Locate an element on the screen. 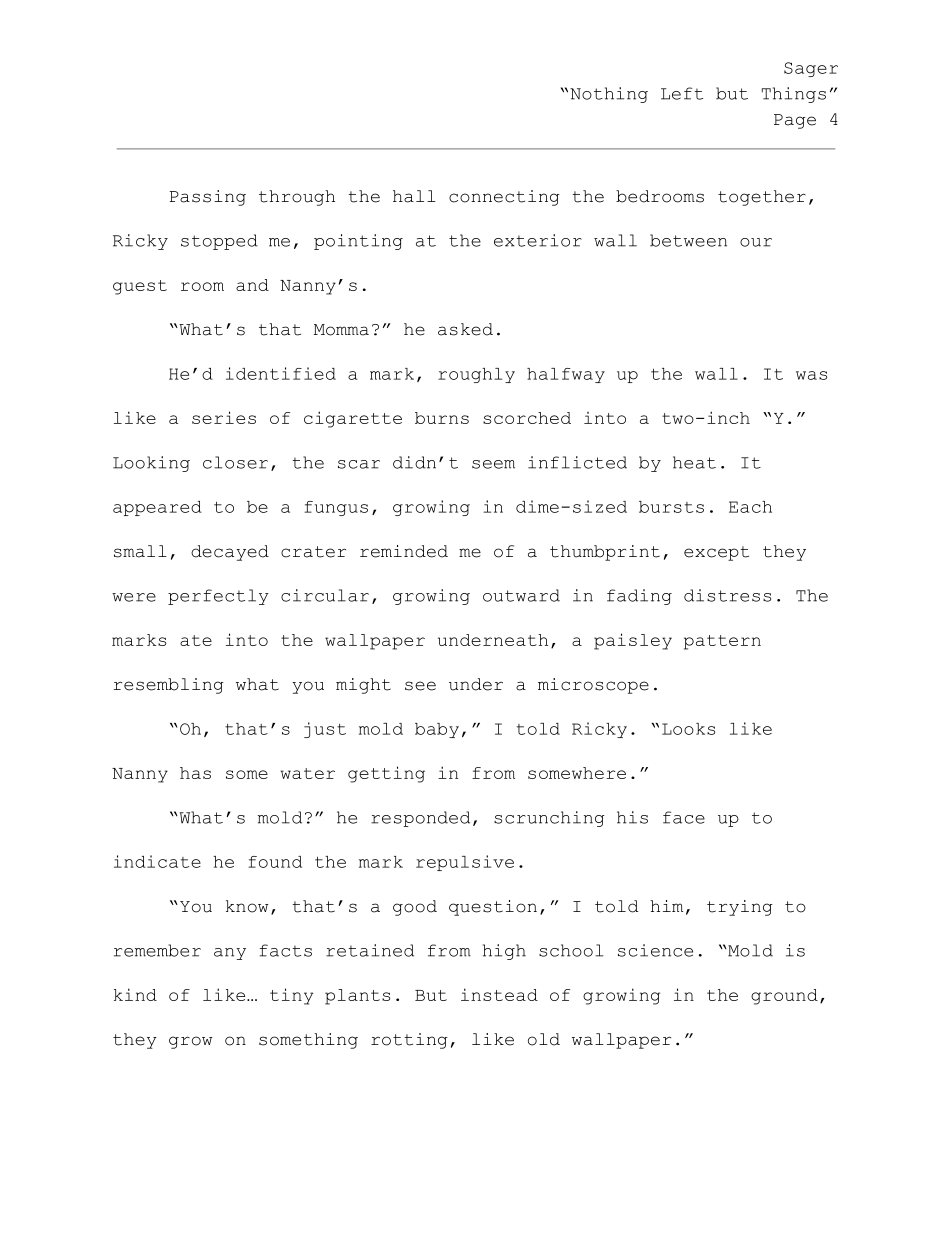  Nothing is located at coordinates (609, 95).
